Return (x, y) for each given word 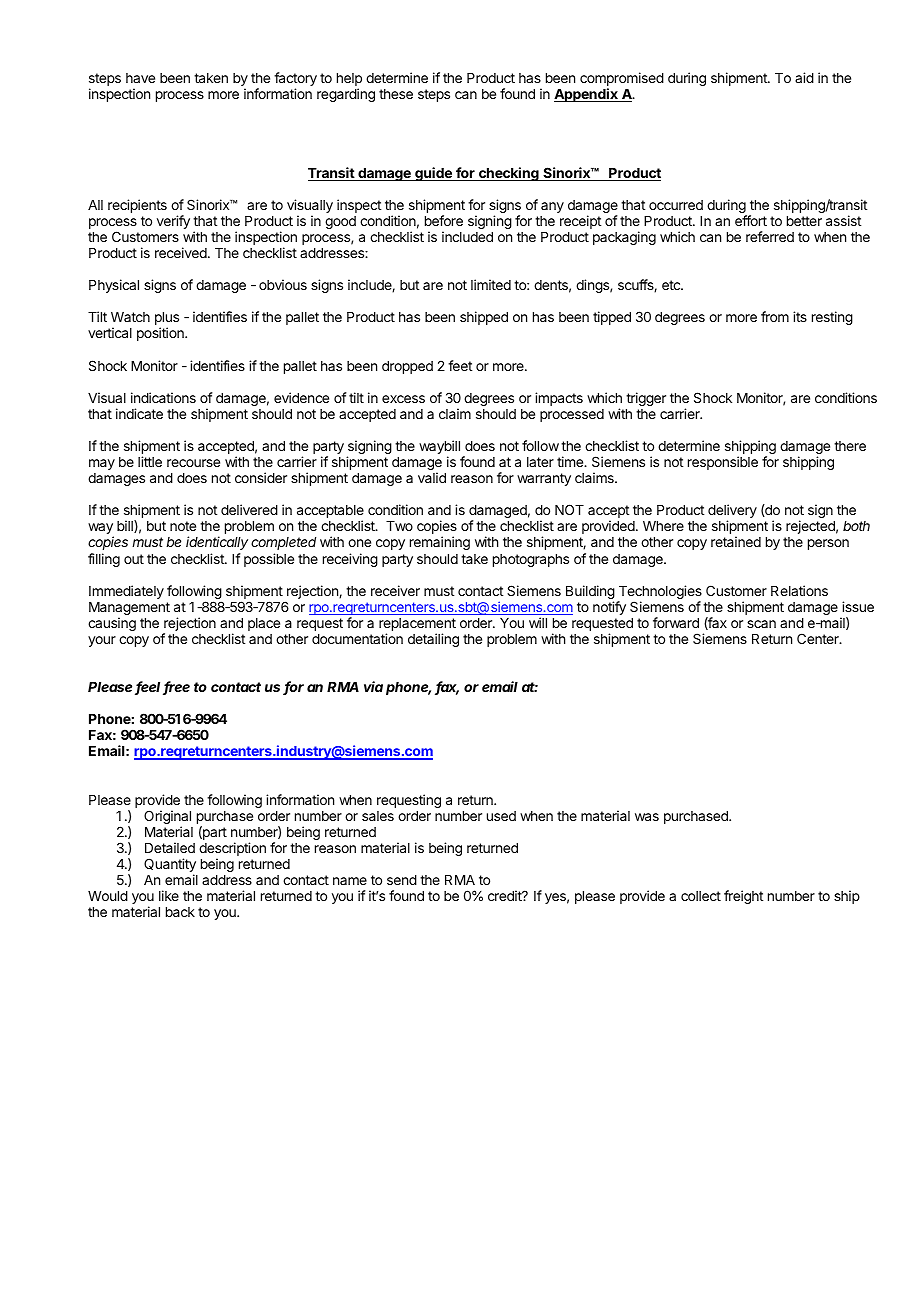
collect (701, 896)
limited (491, 284)
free (176, 688)
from (775, 316)
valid (432, 477)
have (140, 78)
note (183, 526)
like (169, 895)
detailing (433, 640)
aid (804, 77)
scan (761, 624)
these (396, 94)
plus (167, 320)
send (402, 880)
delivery (732, 512)
